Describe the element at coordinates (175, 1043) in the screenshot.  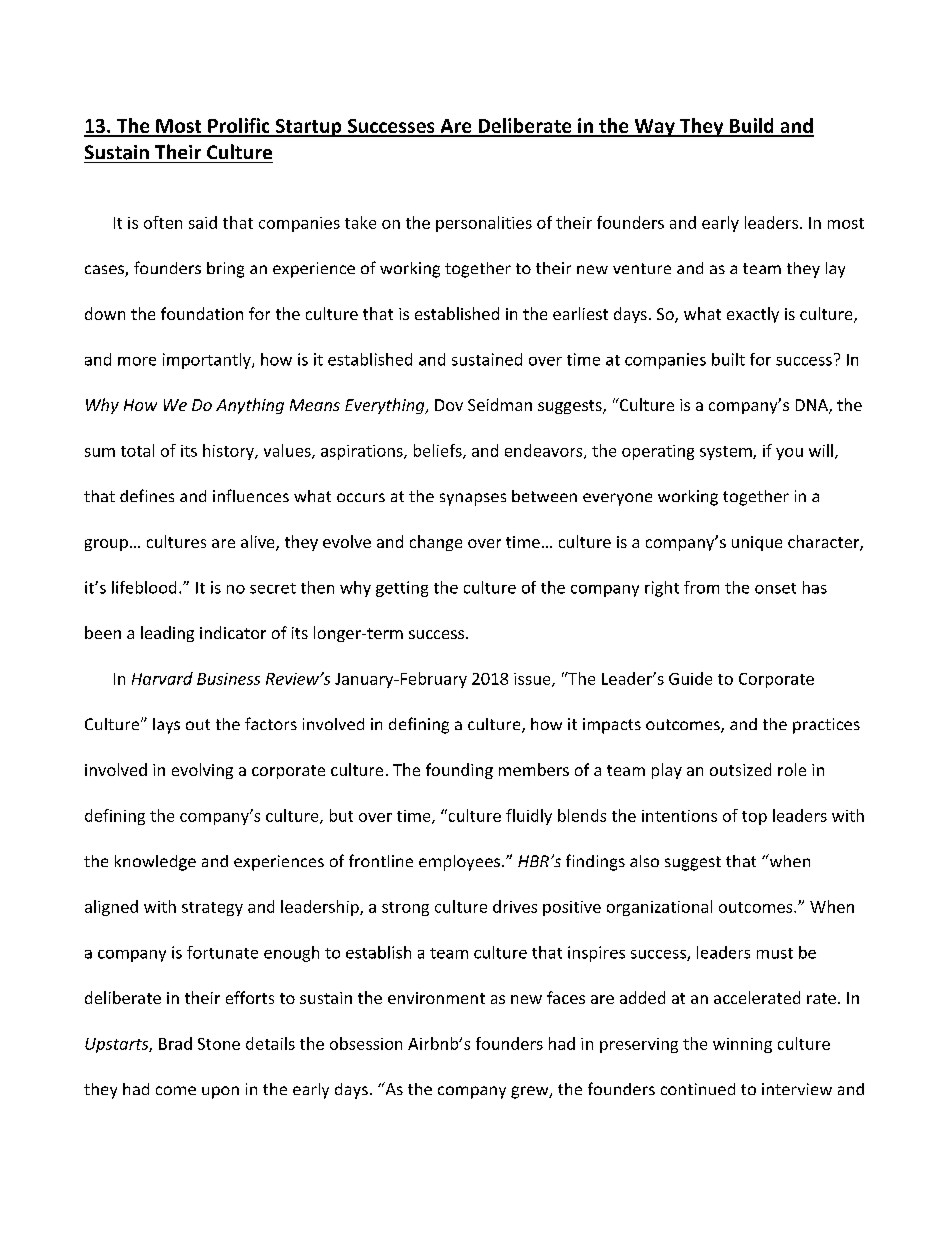
I see `Brad` at that location.
